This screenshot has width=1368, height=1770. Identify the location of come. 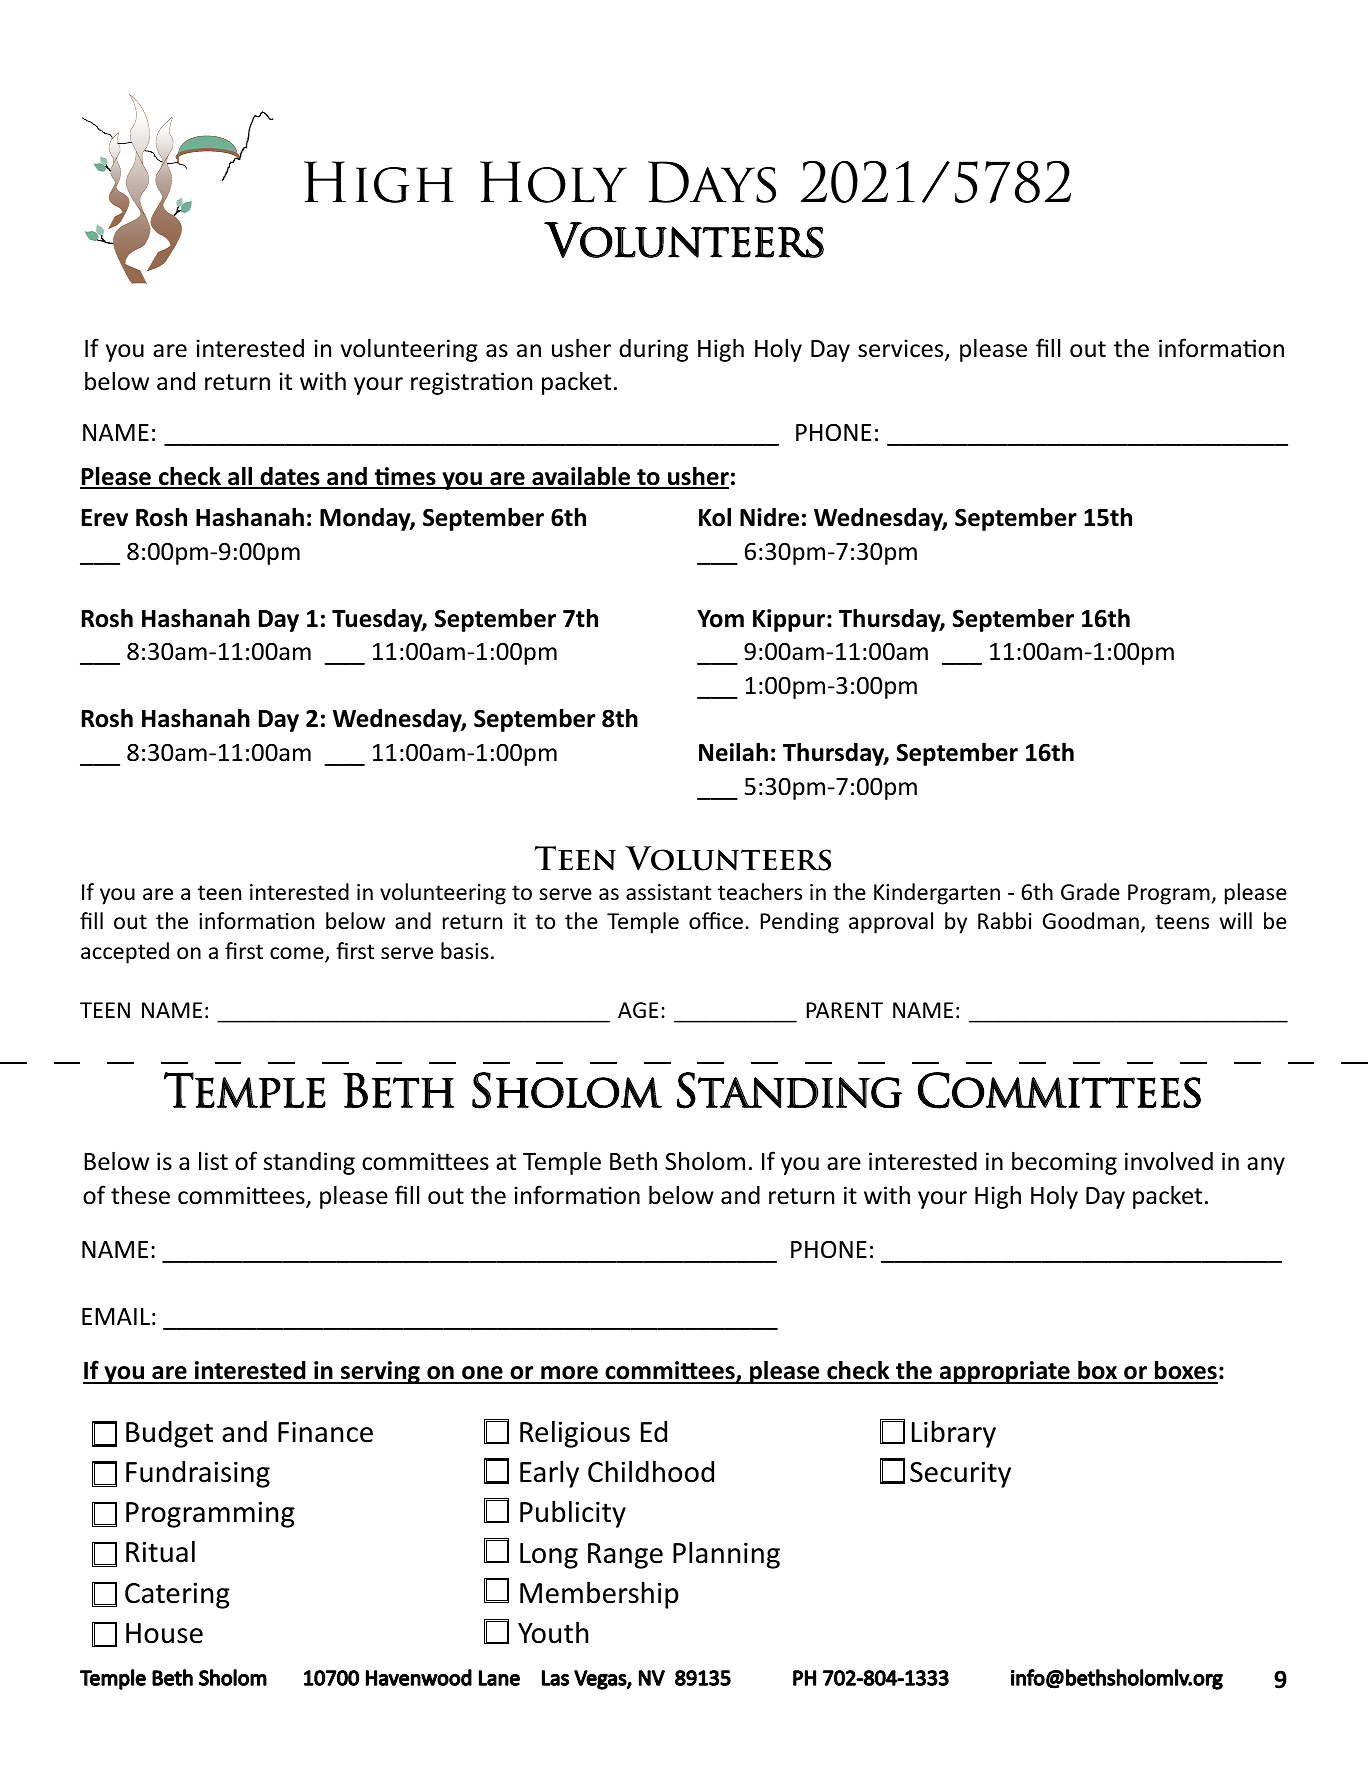
(298, 954).
